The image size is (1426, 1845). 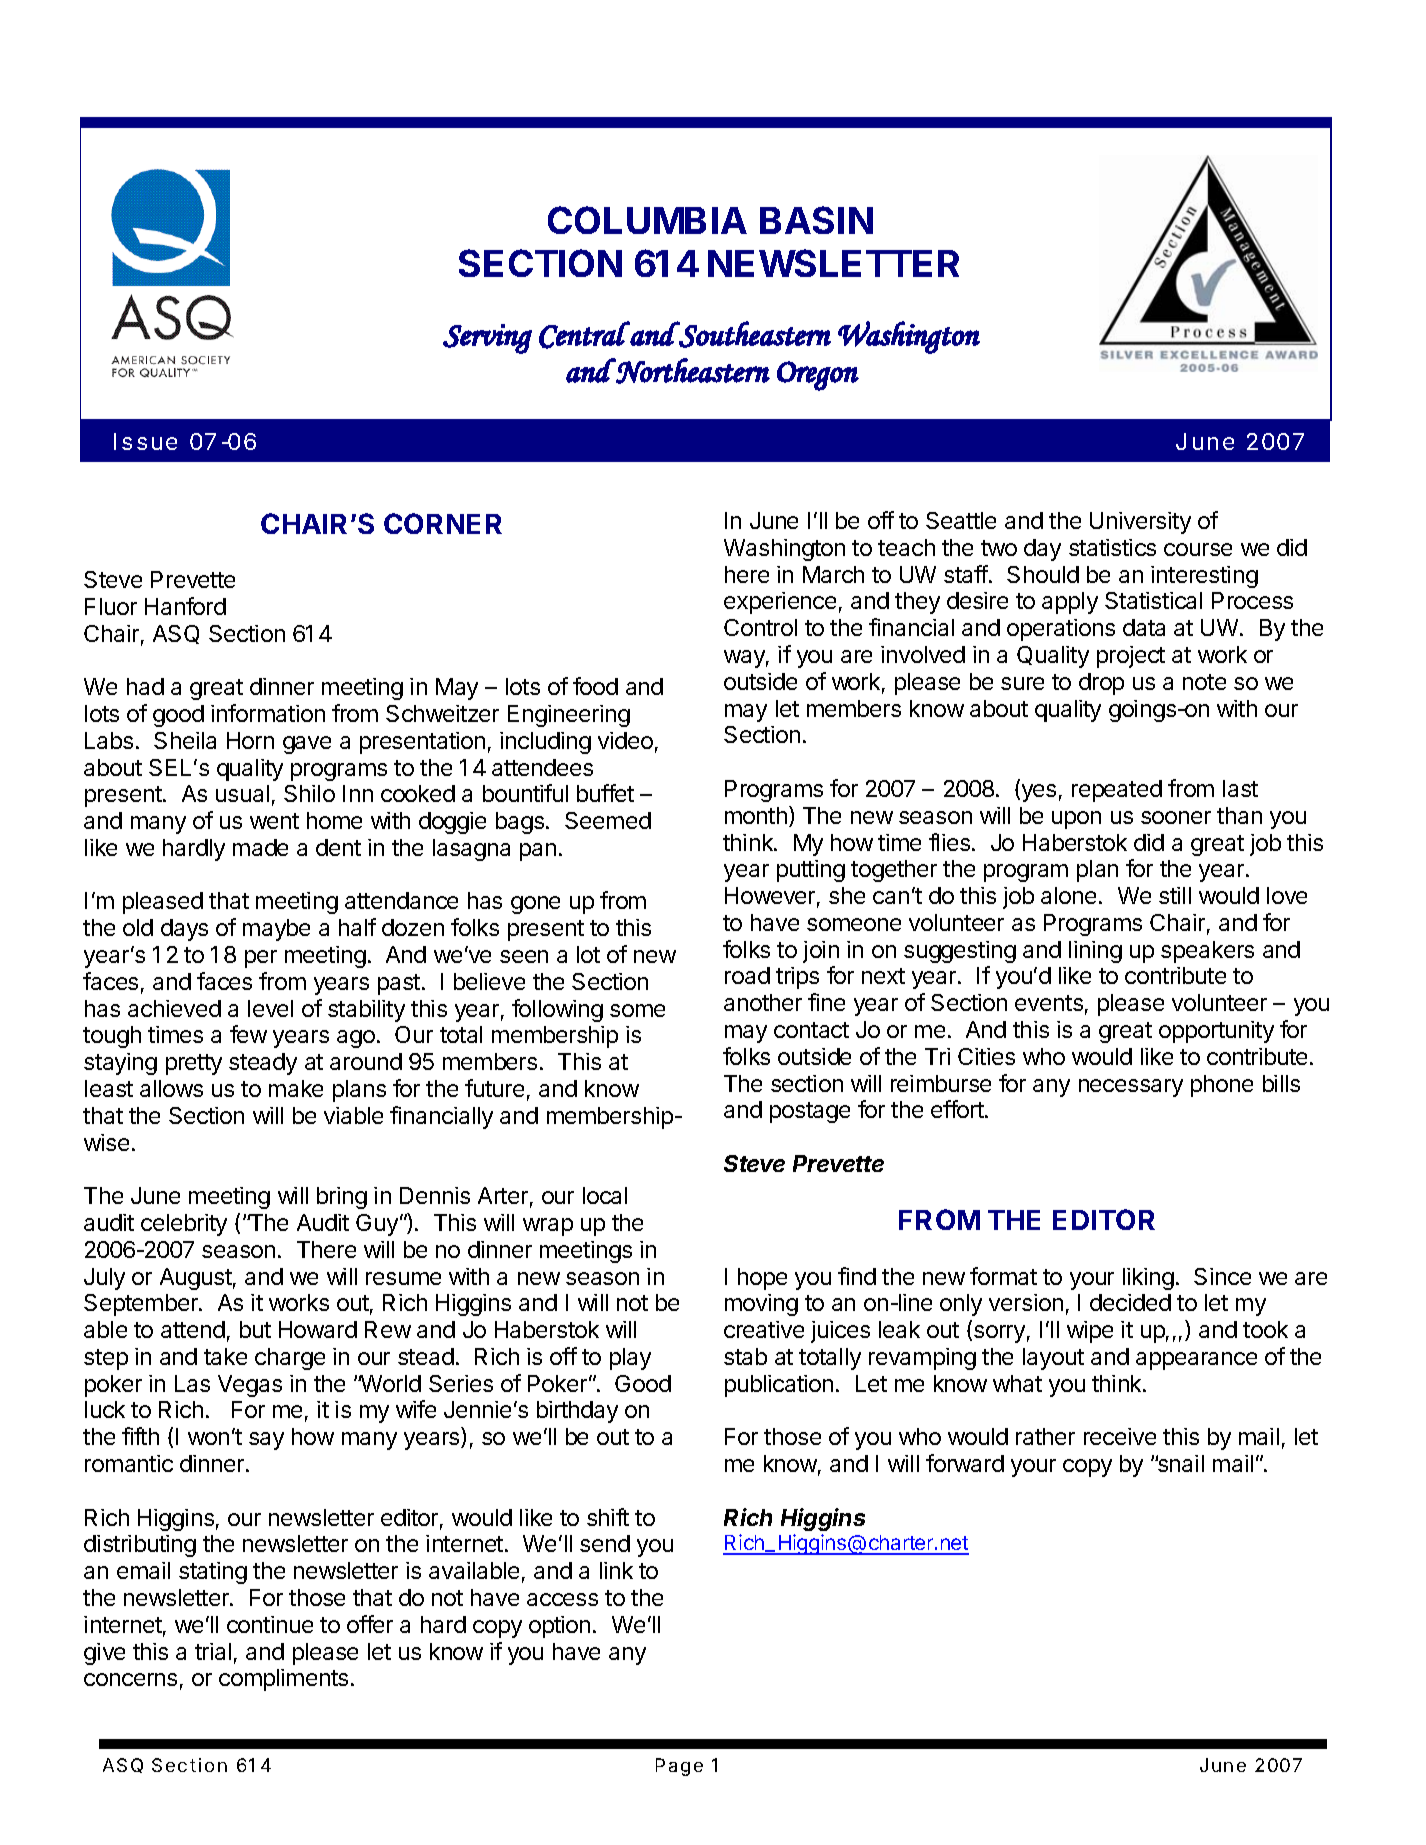 What do you see at coordinates (747, 975) in the screenshot?
I see `road` at bounding box center [747, 975].
